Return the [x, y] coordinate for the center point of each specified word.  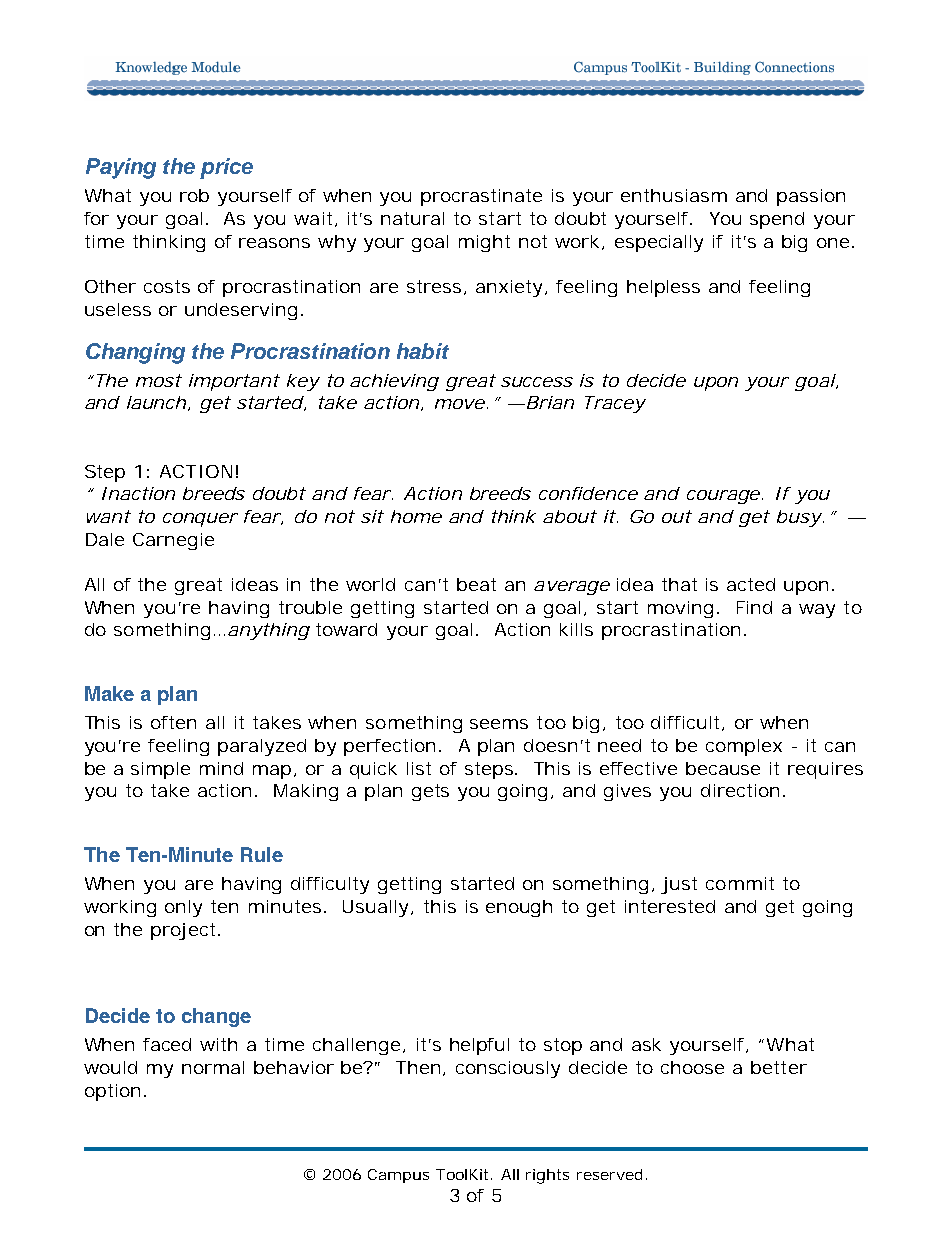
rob [194, 195]
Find [754, 607]
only [183, 908]
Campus [398, 1176]
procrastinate [481, 197]
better [779, 1067]
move [460, 404]
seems [499, 724]
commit [740, 883]
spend [777, 220]
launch [156, 402]
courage [723, 497]
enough [519, 908]
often [173, 722]
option [112, 1092]
